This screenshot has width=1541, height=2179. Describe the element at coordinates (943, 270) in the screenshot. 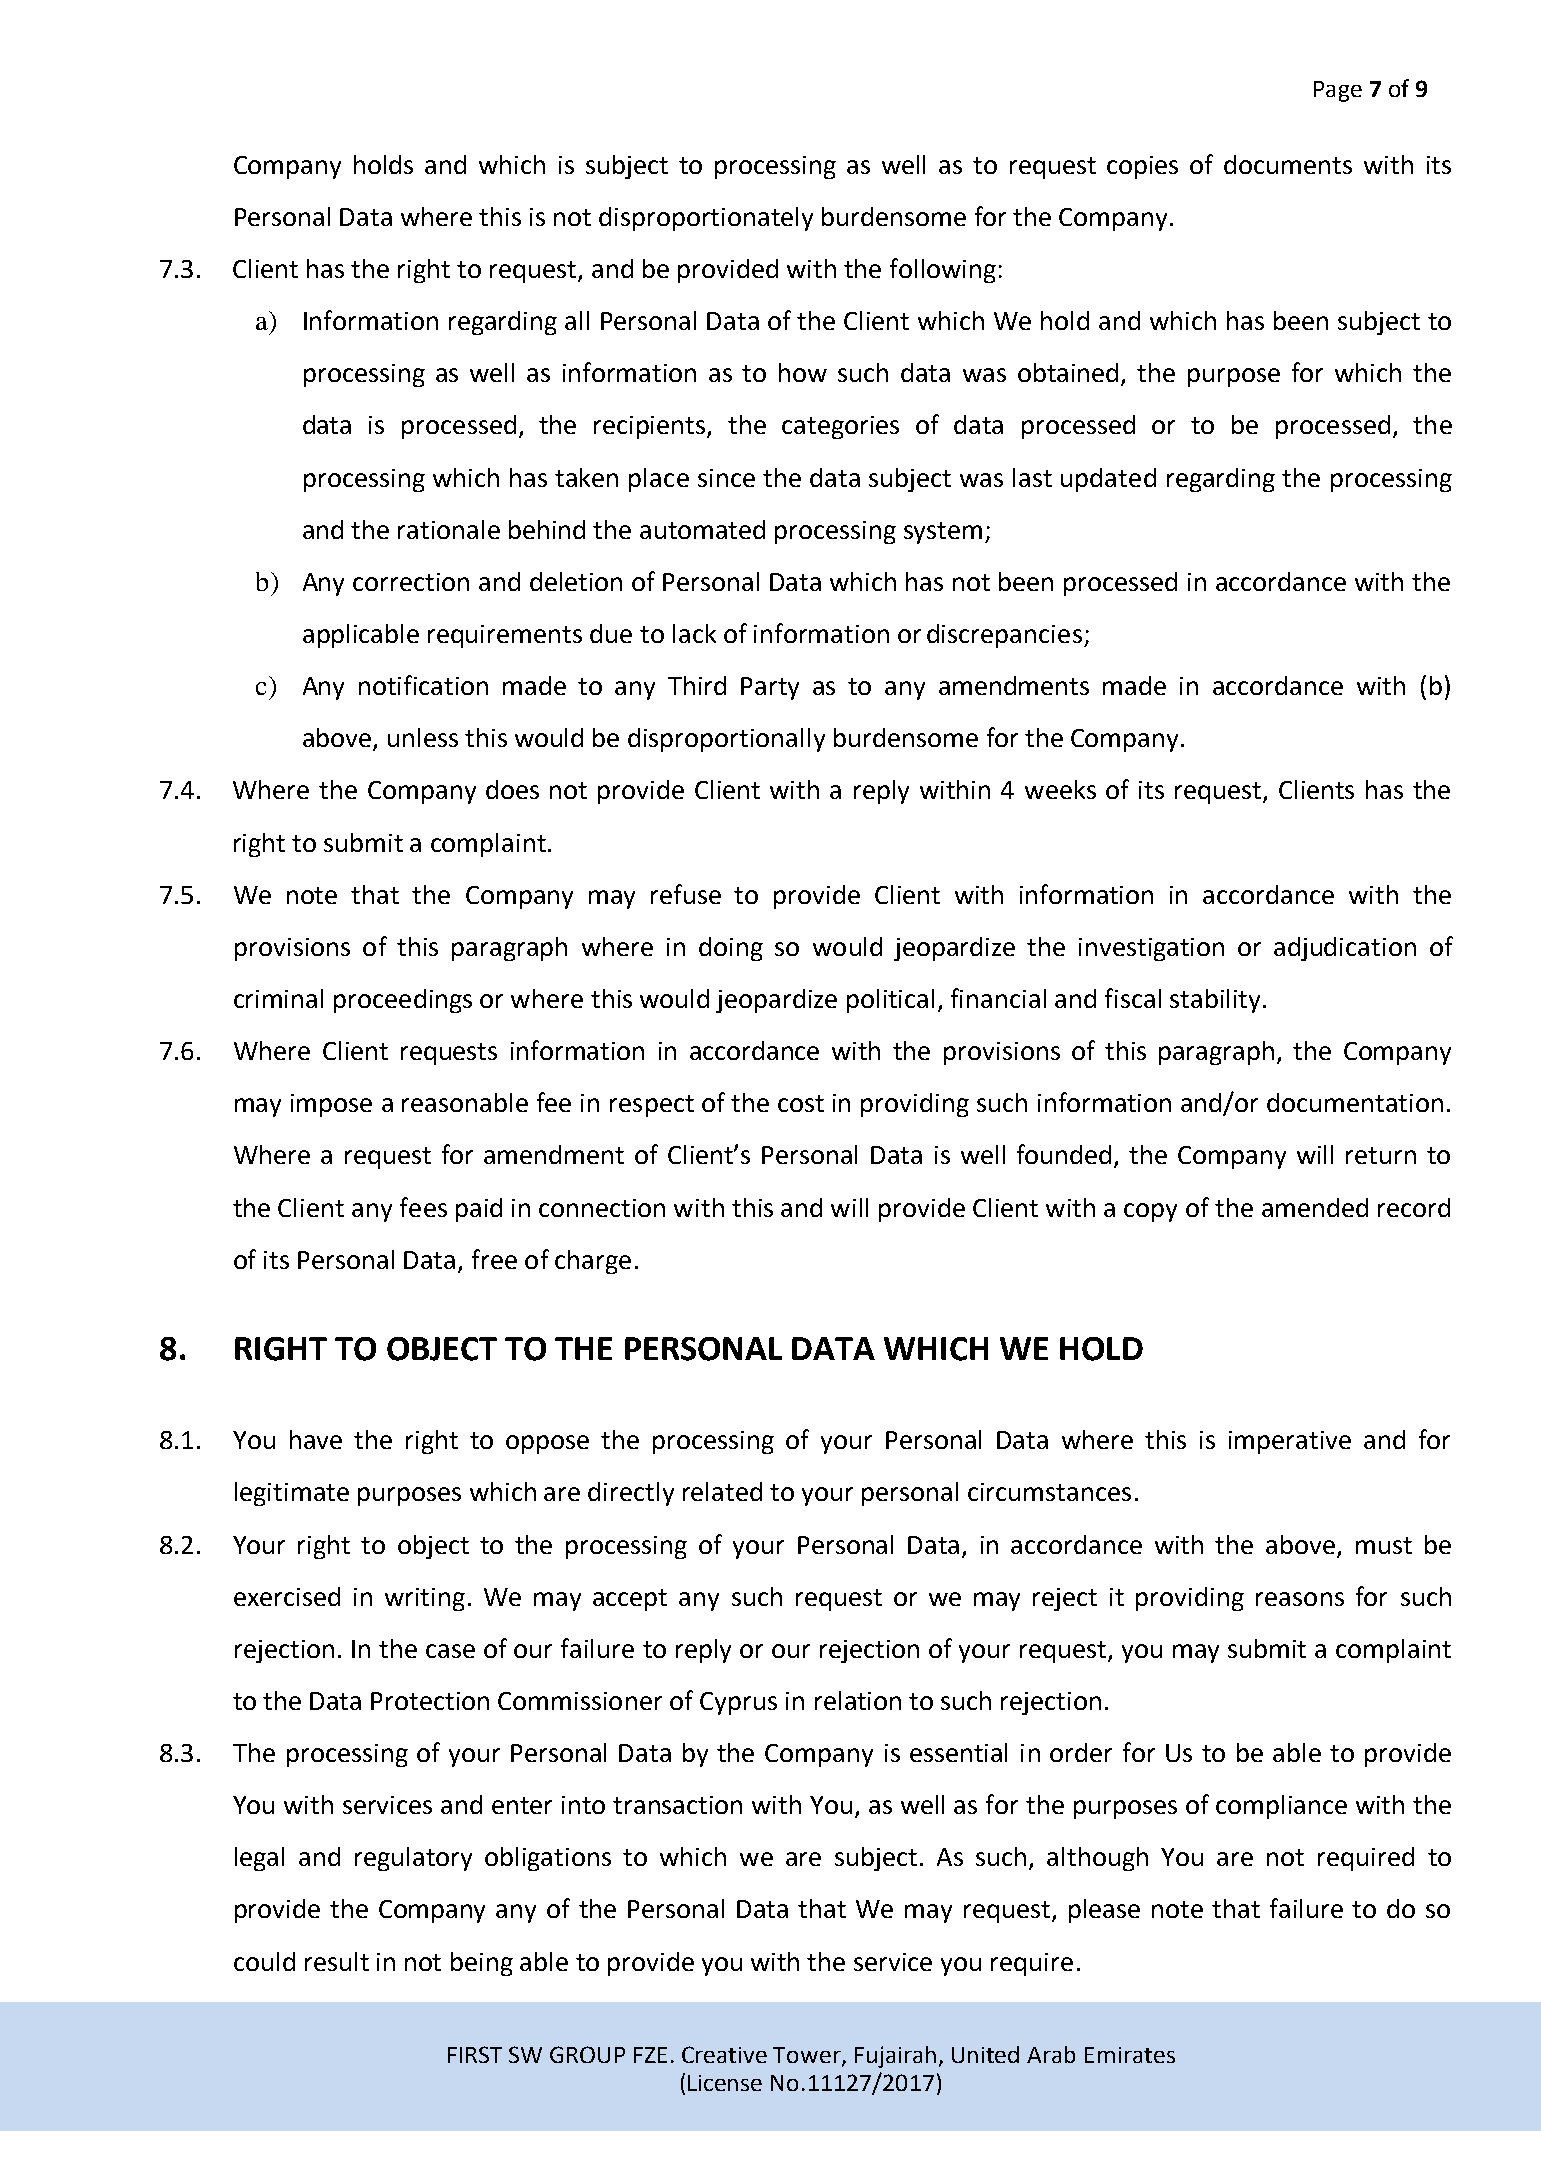

I see `following` at that location.
